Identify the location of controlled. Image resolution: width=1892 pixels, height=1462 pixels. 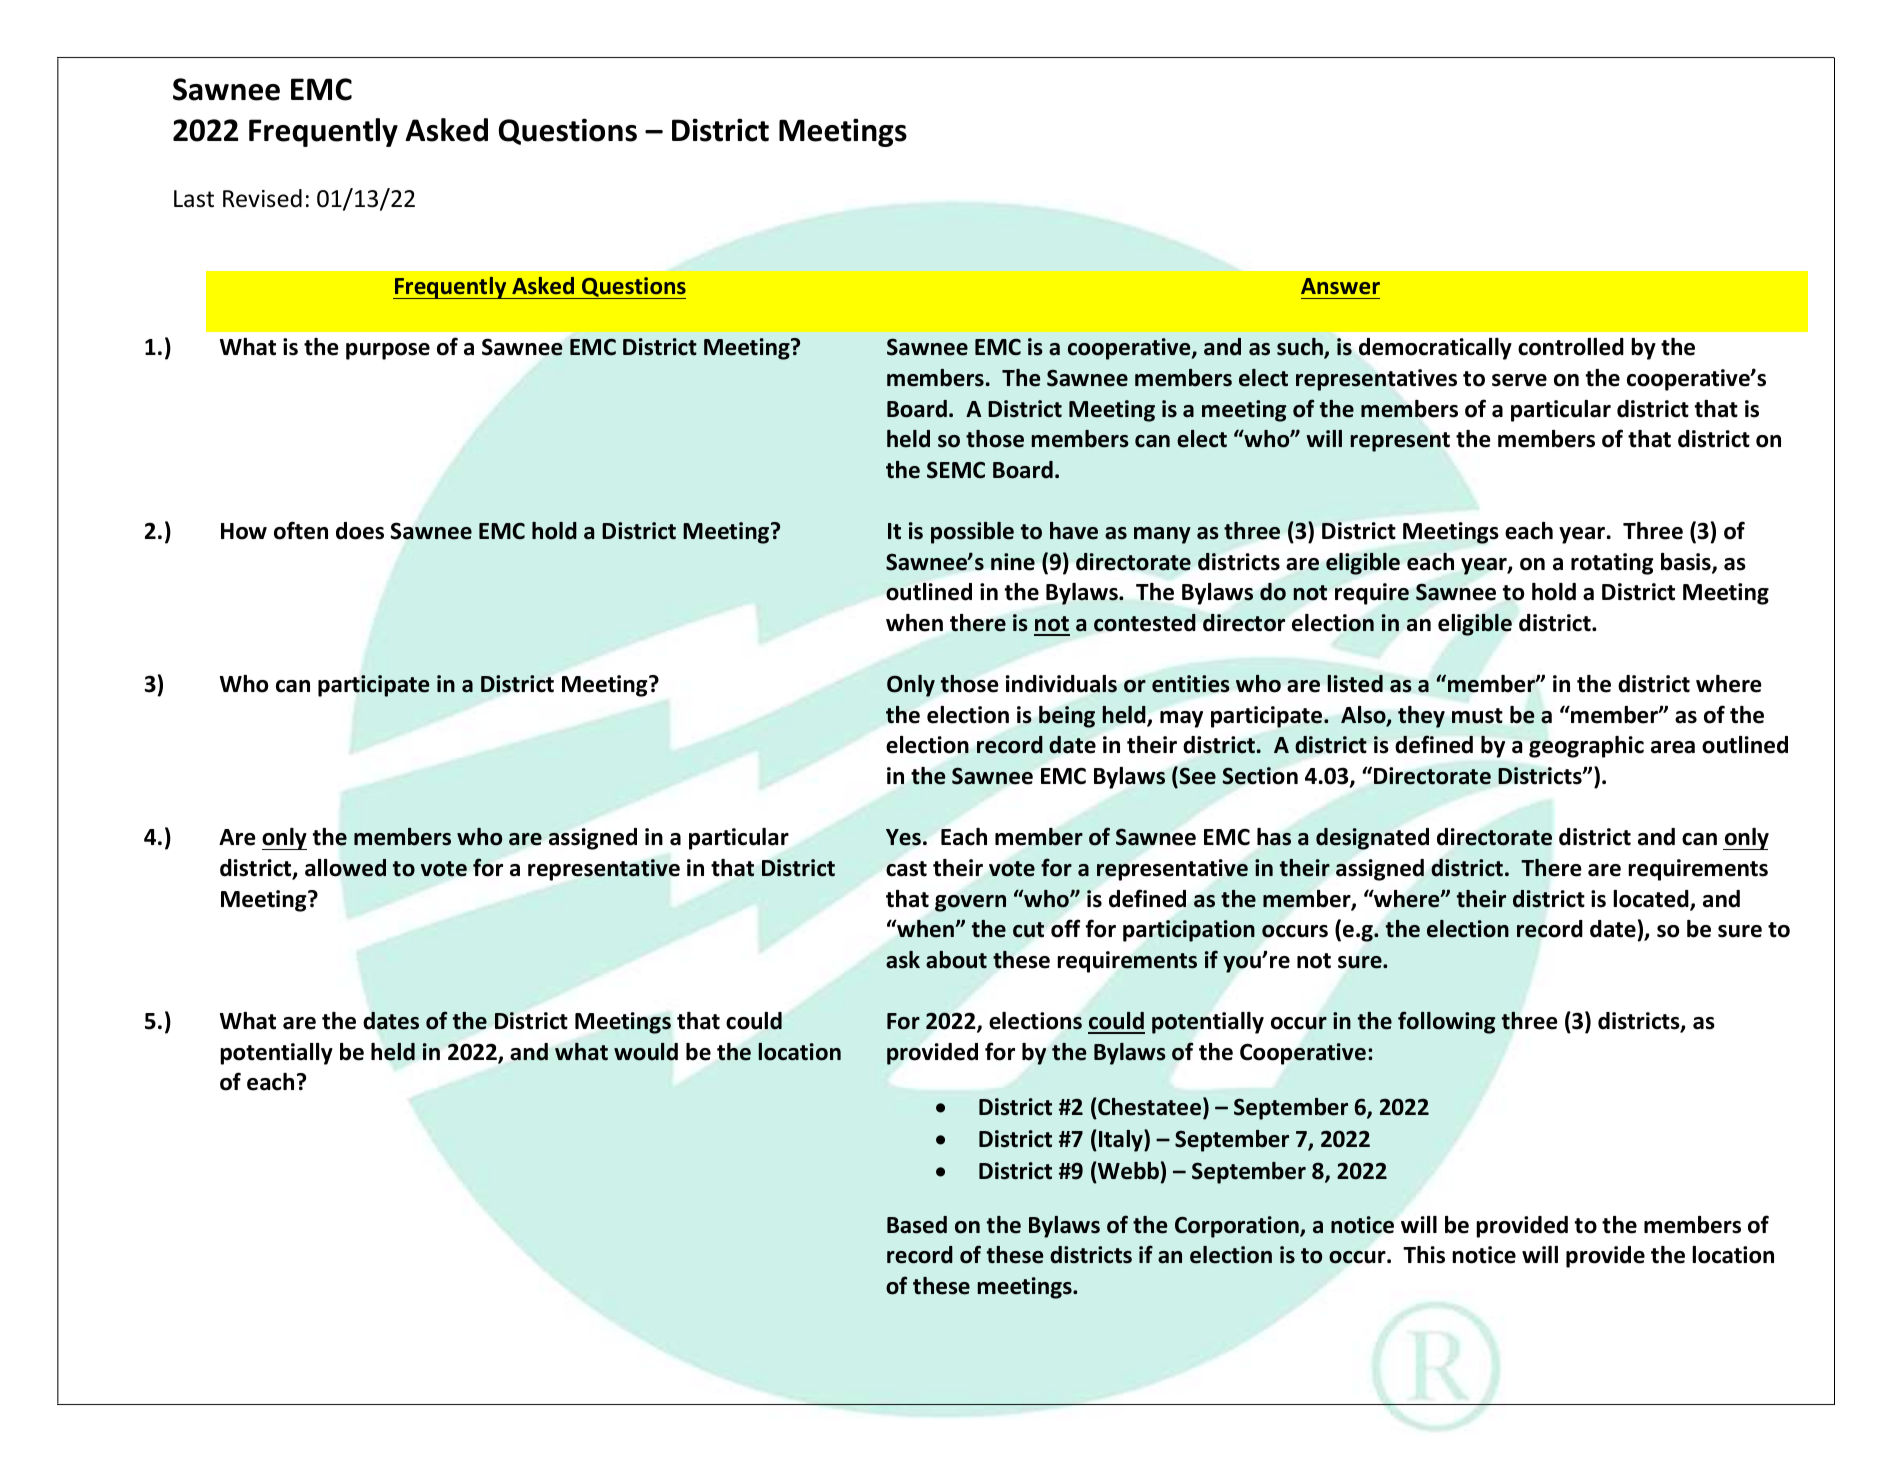
(1571, 347).
